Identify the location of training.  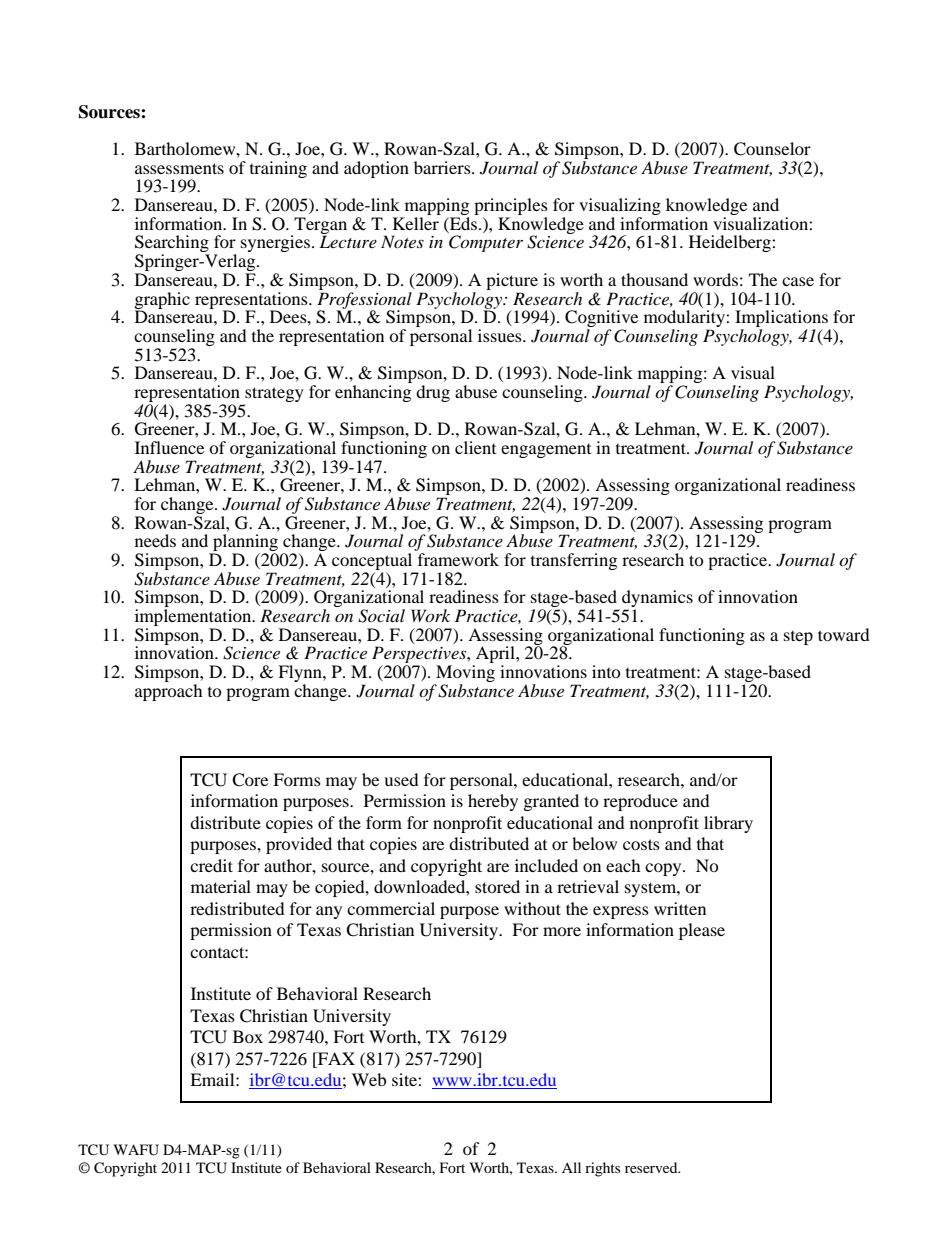
(278, 169).
